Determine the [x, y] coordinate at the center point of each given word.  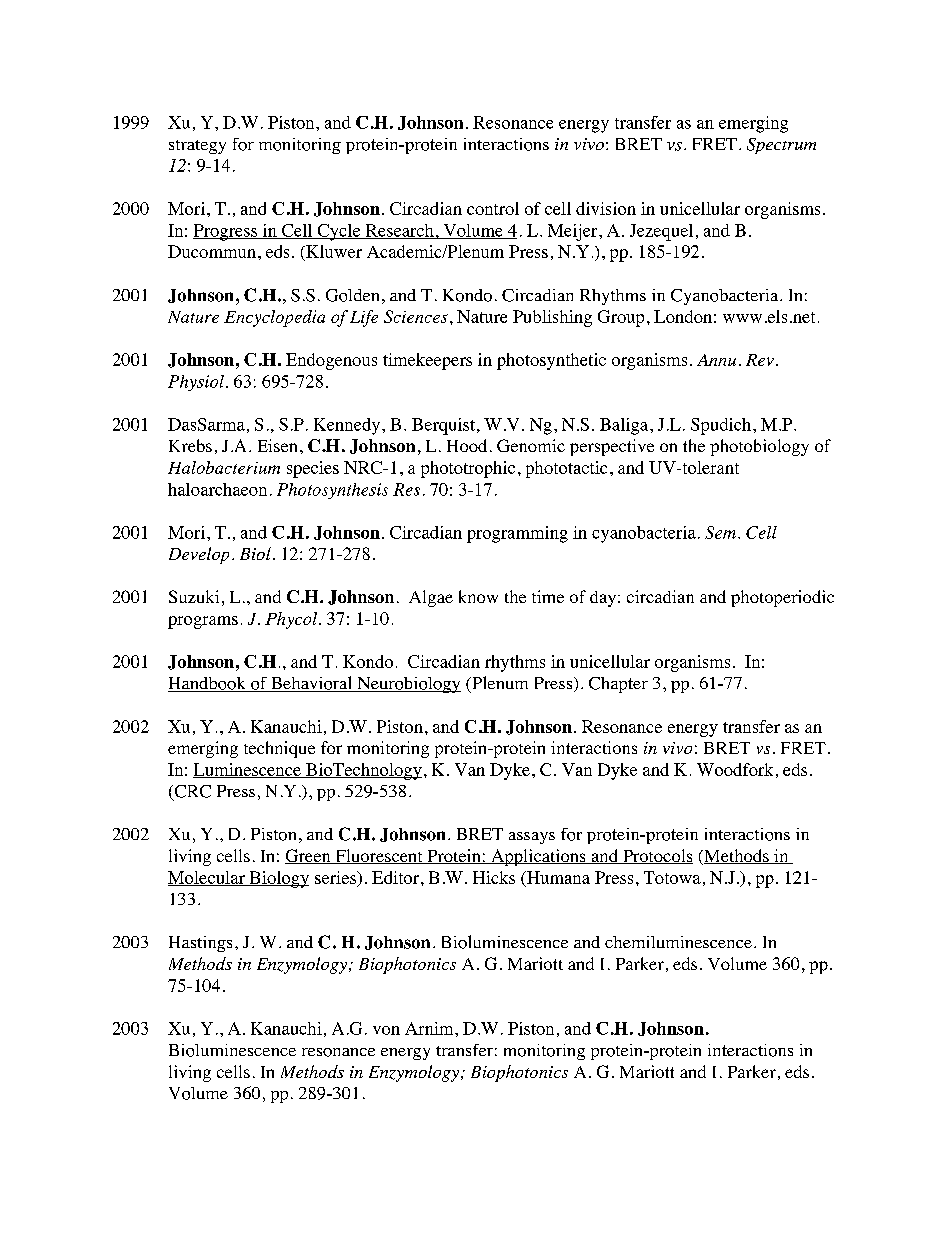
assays [532, 838]
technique [279, 749]
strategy [197, 147]
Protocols [656, 856]
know [478, 596]
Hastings [200, 944]
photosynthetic [551, 361]
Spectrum [781, 146]
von [386, 1030]
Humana [557, 877]
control [493, 208]
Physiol [196, 383]
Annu [716, 360]
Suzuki [194, 596]
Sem [720, 532]
